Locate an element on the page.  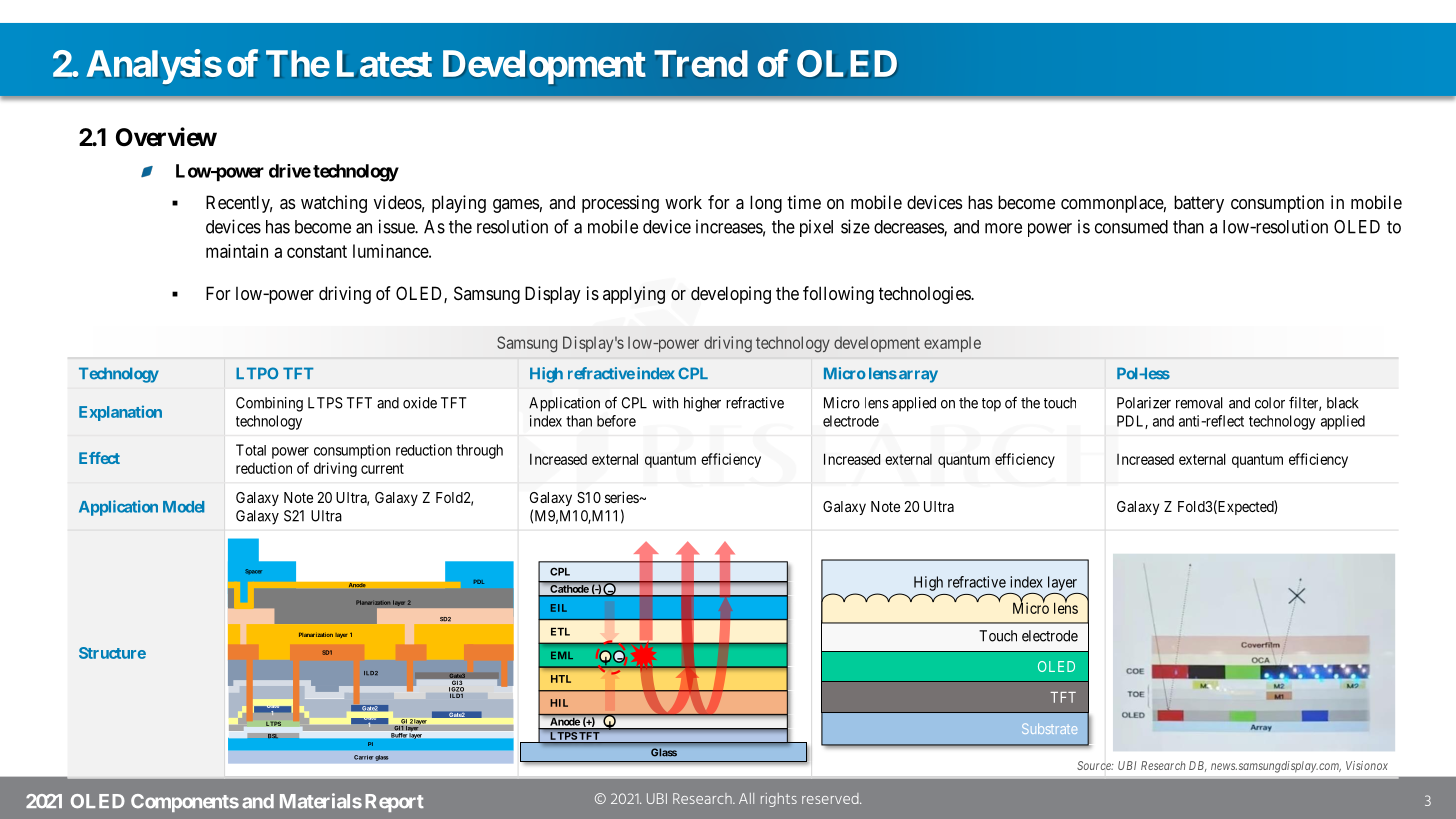
Carrier is located at coordinates (364, 757).
